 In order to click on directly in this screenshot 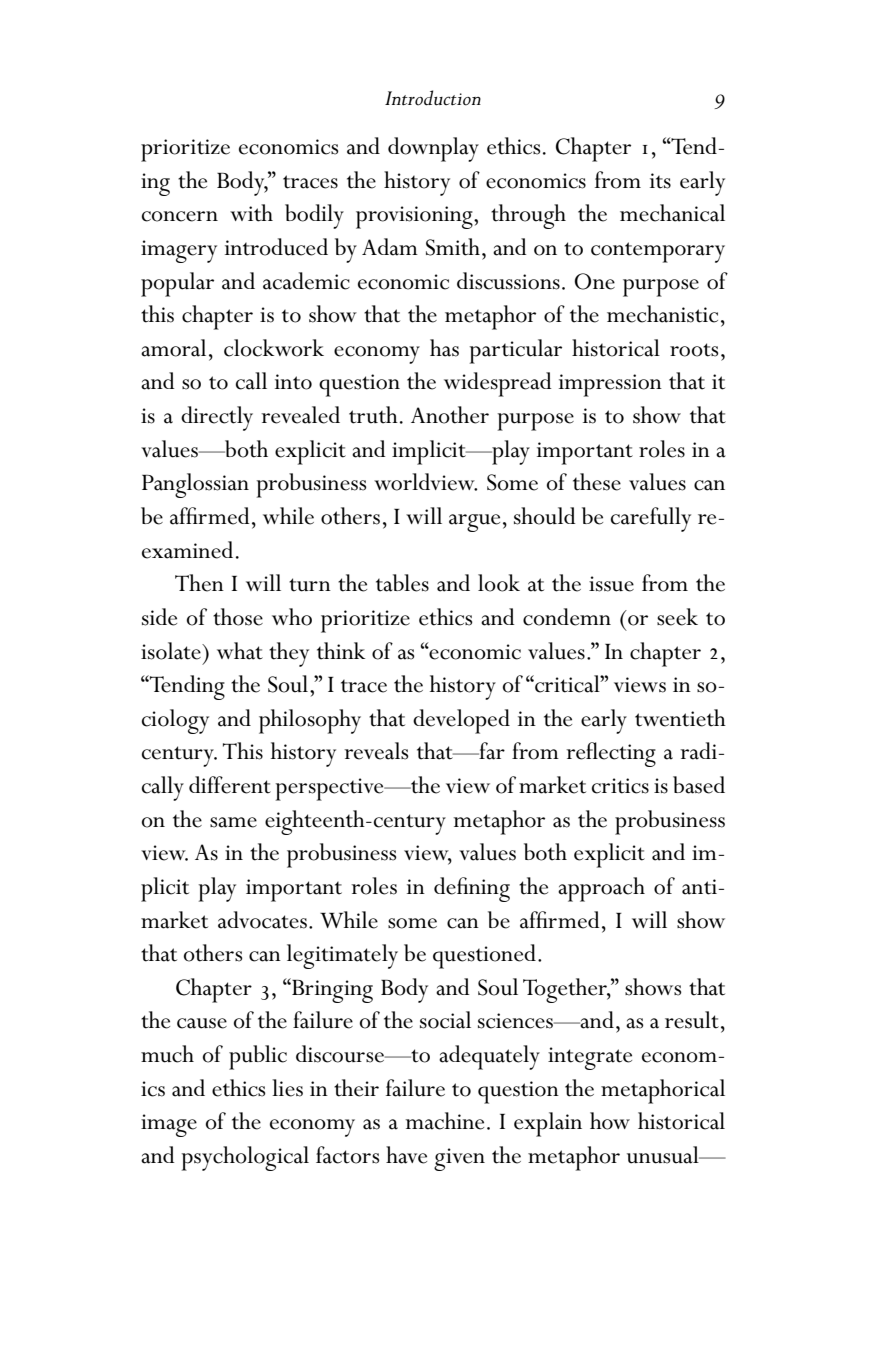, I will do `click(217, 418)`.
